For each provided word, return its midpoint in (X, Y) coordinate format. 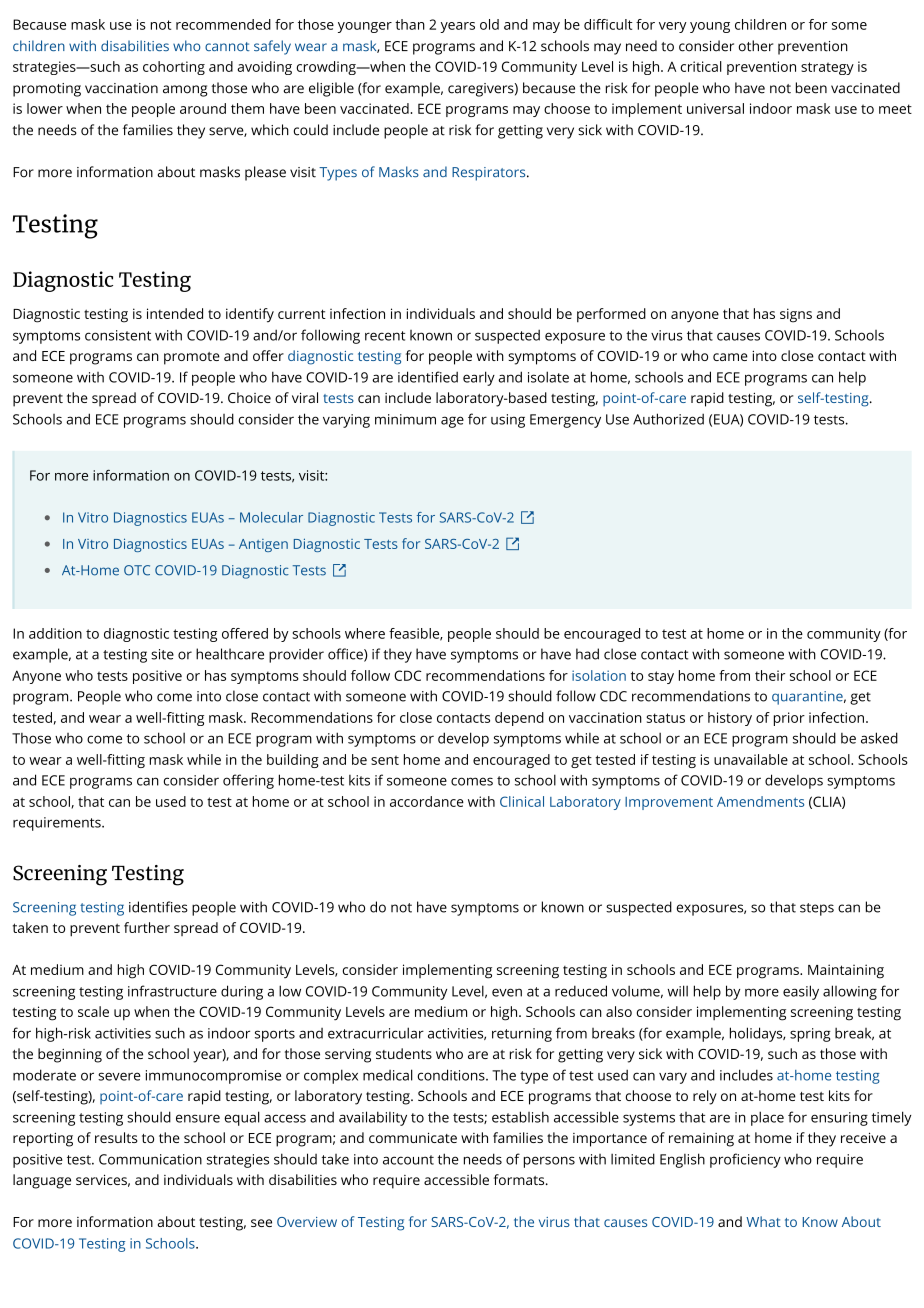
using (508, 421)
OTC (137, 570)
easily (801, 992)
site (162, 654)
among (185, 91)
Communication (150, 1159)
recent (385, 336)
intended (175, 313)
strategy (827, 68)
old (489, 24)
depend (519, 719)
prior (789, 719)
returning (522, 1035)
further (147, 927)
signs (796, 315)
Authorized (668, 419)
